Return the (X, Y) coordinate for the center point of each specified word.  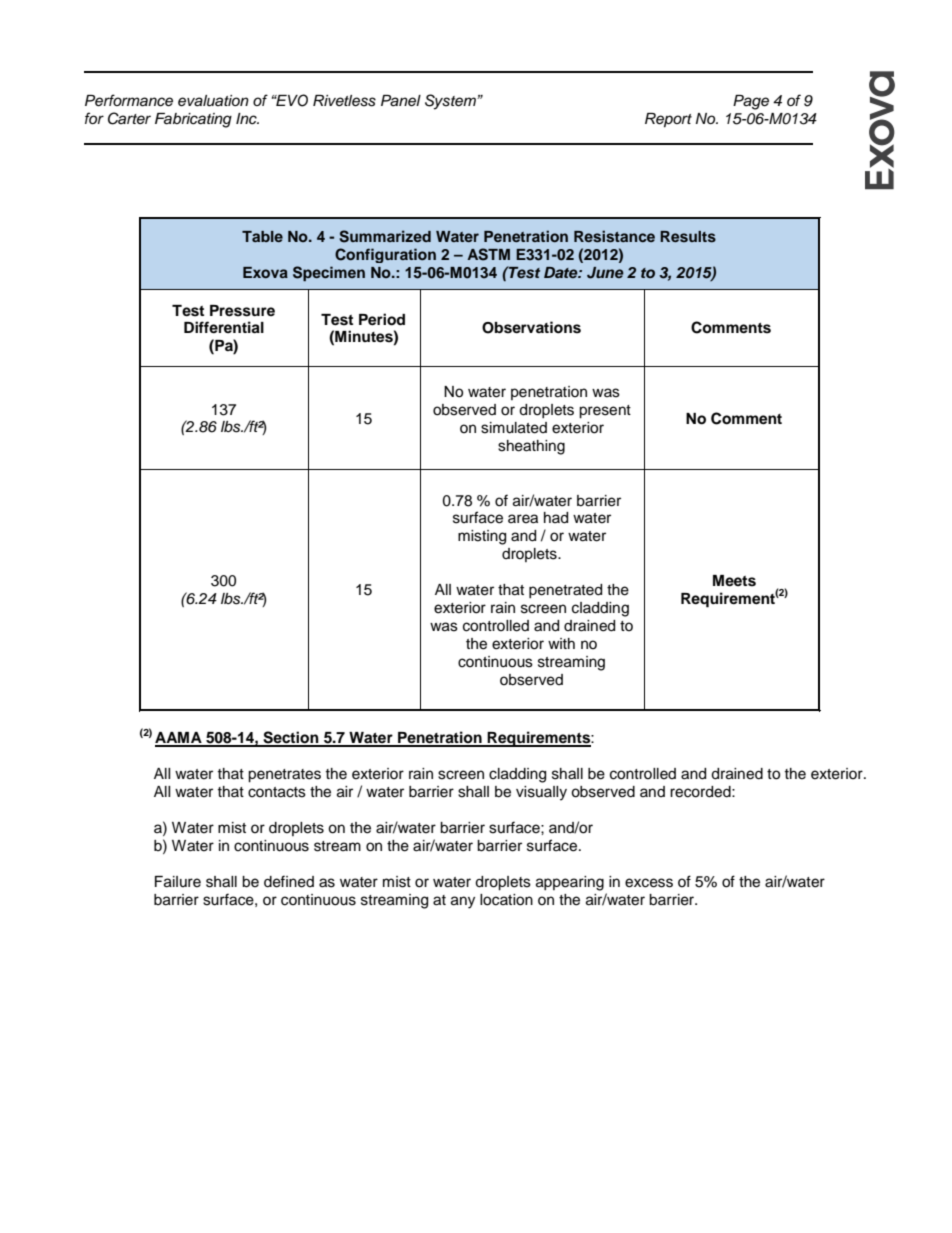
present (605, 412)
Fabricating (193, 120)
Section (291, 738)
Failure (178, 882)
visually (541, 793)
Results (688, 237)
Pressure (242, 311)
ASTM (488, 254)
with (561, 643)
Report (668, 120)
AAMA (179, 739)
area (523, 519)
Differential (224, 327)
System (451, 102)
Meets (734, 581)
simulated (514, 428)
